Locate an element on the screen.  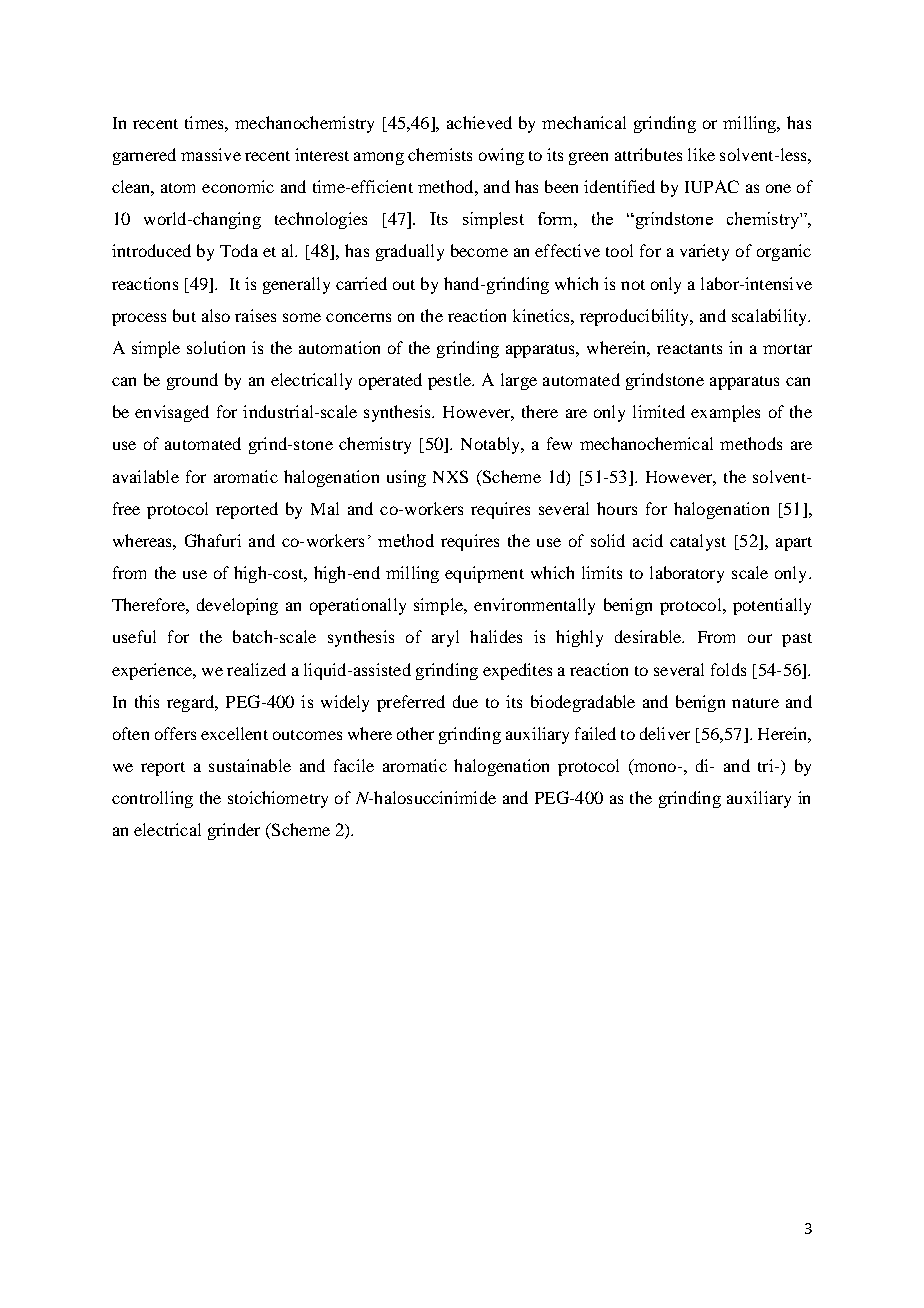
pestle is located at coordinates (450, 381).
